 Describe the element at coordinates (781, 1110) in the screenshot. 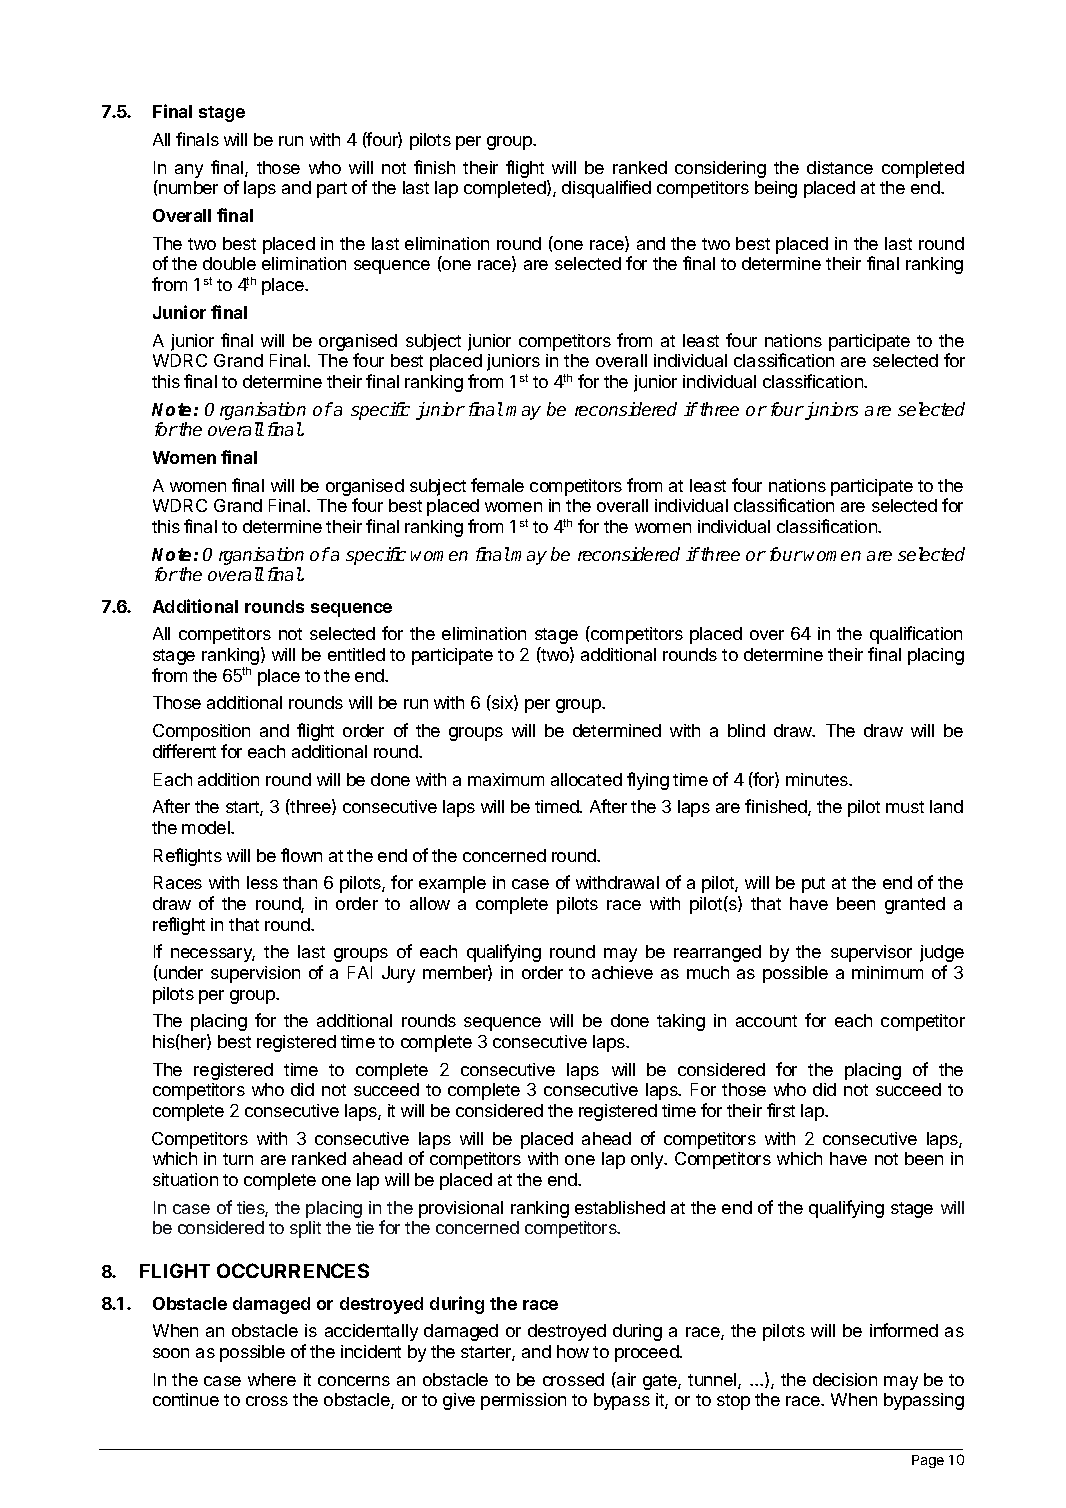

I see `first` at that location.
